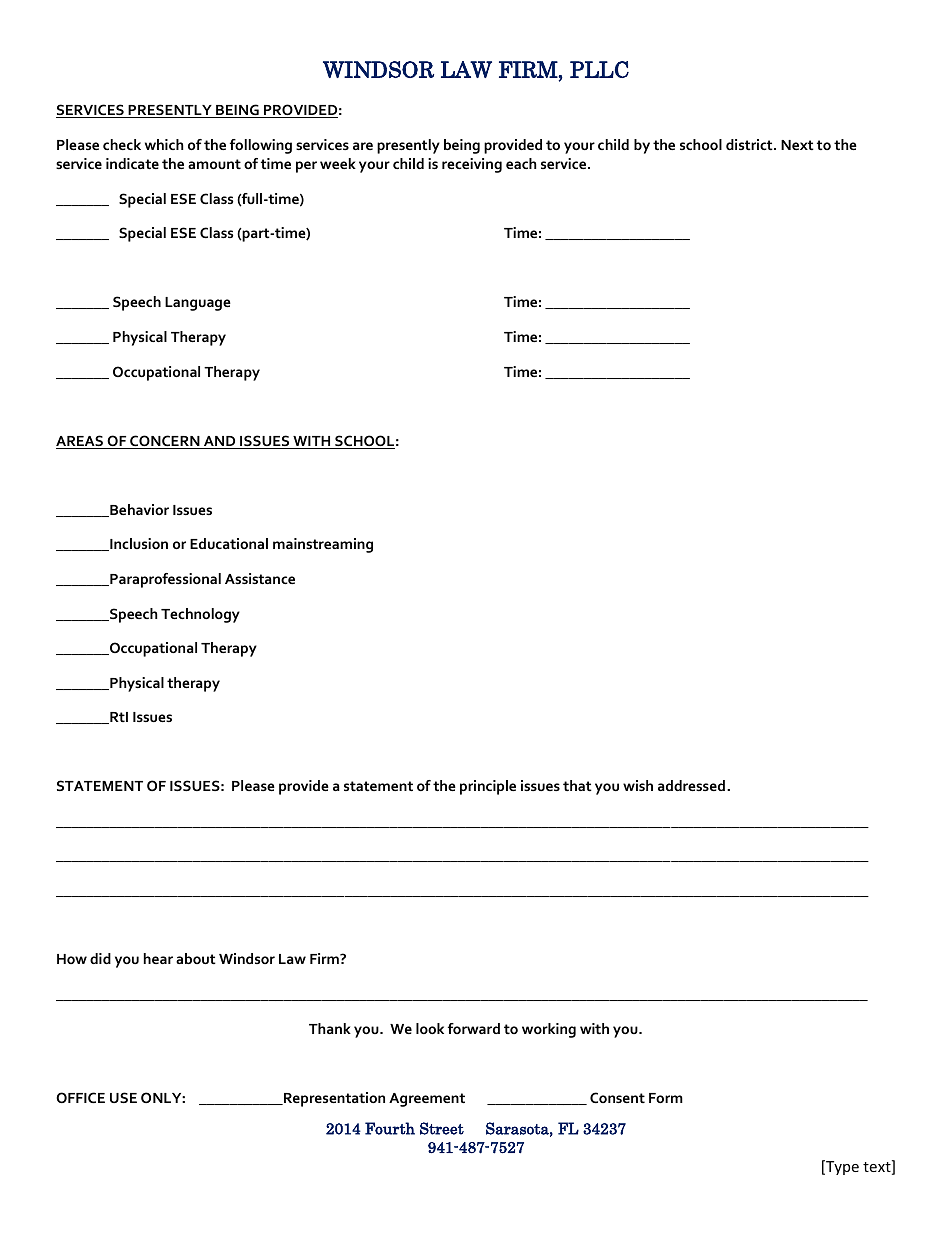  Describe the element at coordinates (427, 1100) in the page. I see `Agreement` at that location.
